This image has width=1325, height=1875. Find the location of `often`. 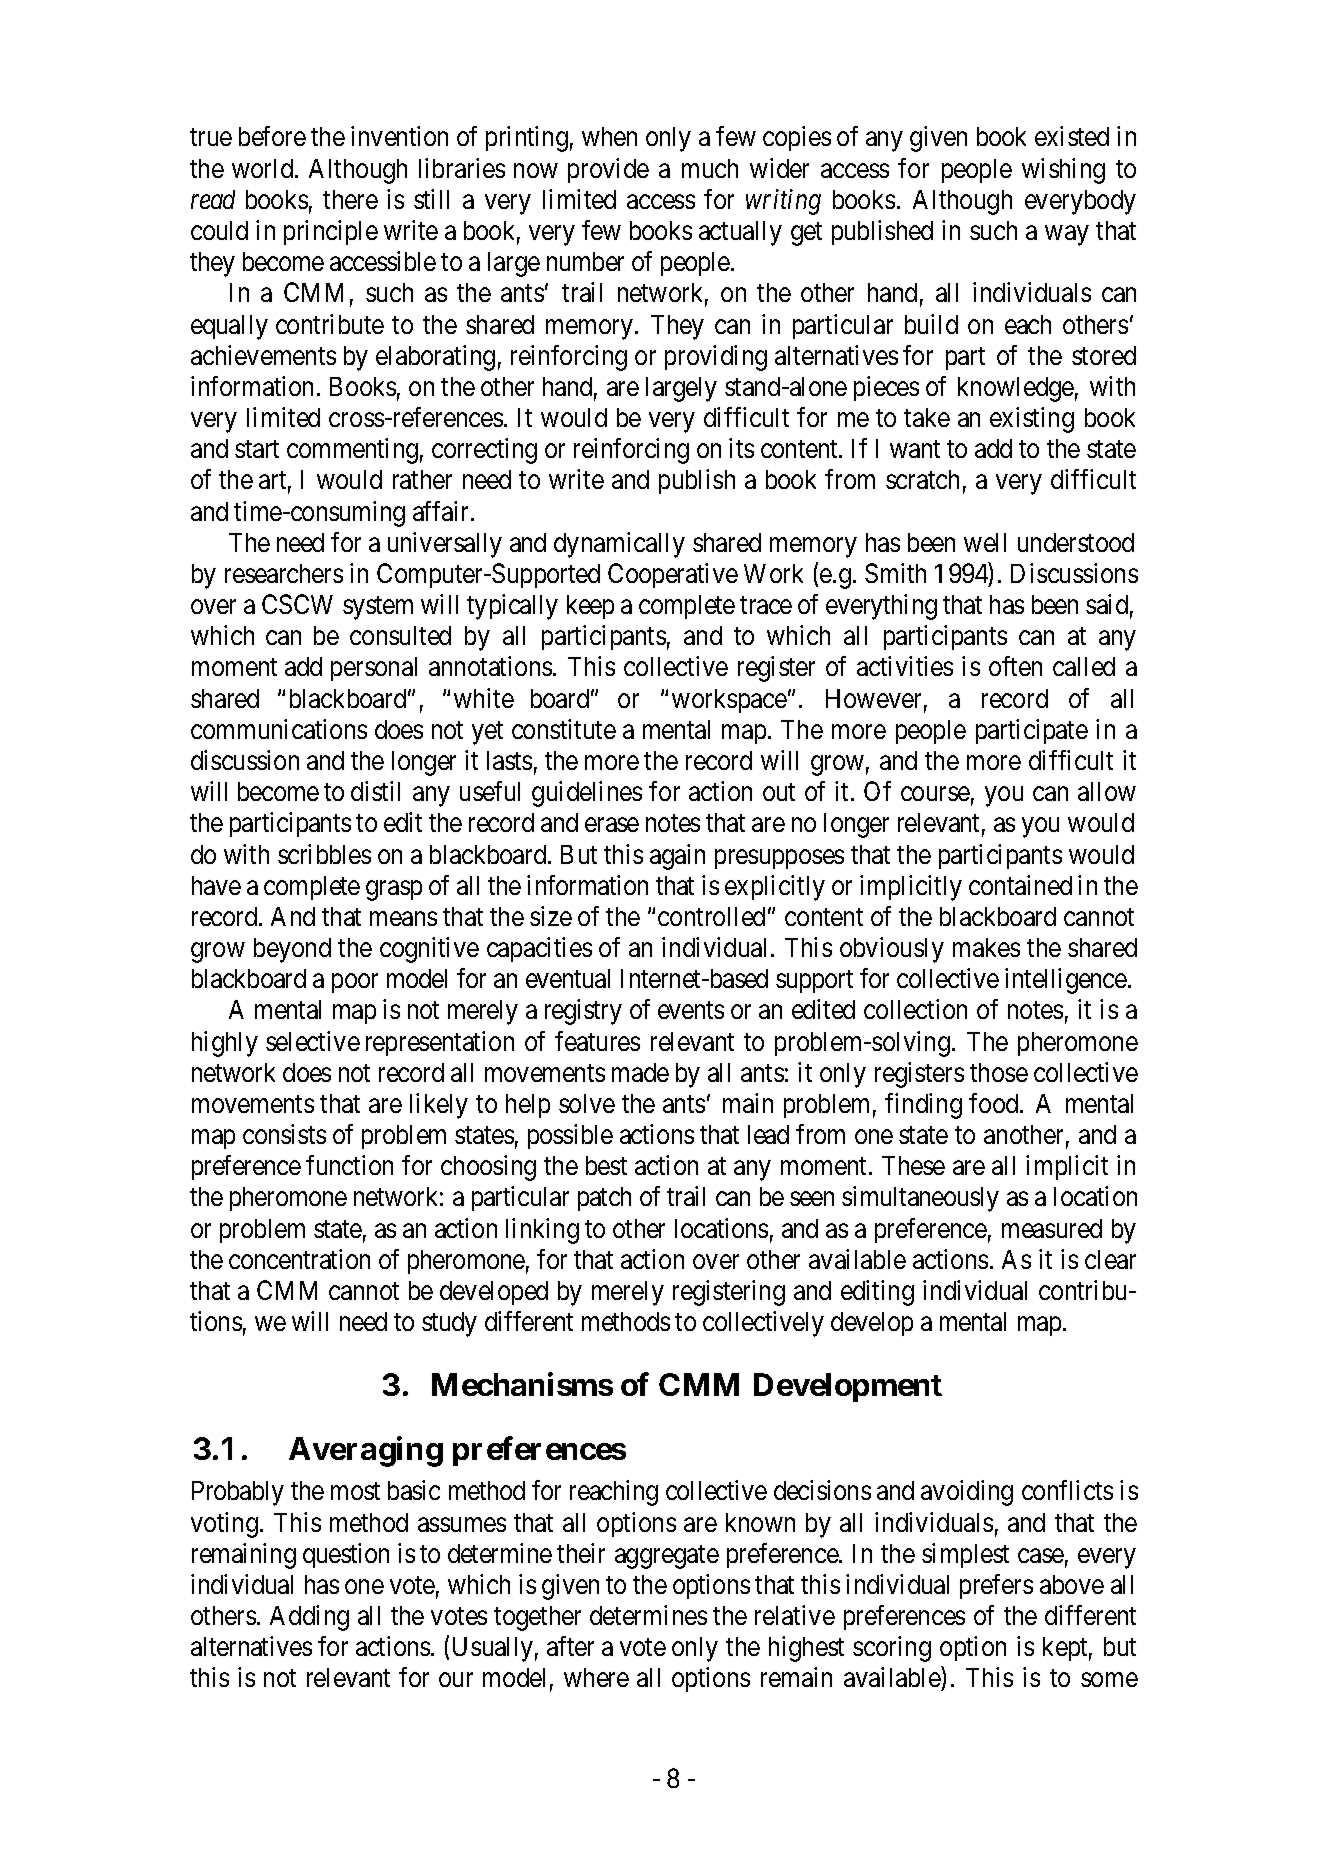

often is located at coordinates (1015, 666).
